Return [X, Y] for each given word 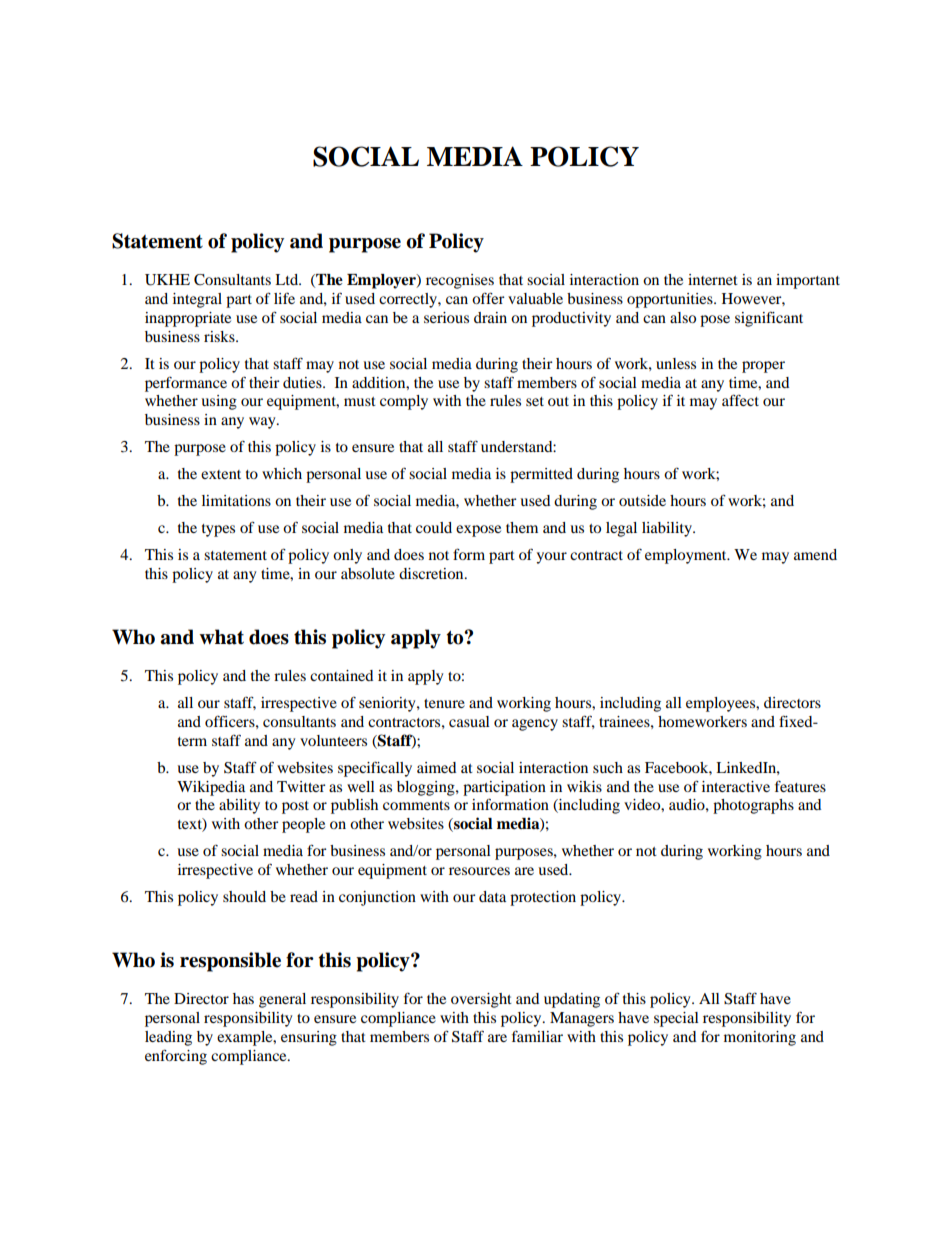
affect [740, 400]
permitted [541, 475]
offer [488, 298]
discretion [432, 573]
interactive [736, 786]
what [221, 637]
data [492, 896]
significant [769, 319]
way [263, 423]
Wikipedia [211, 788]
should [244, 896]
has [243, 998]
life [284, 298]
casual [469, 721]
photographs [753, 806]
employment [687, 556]
